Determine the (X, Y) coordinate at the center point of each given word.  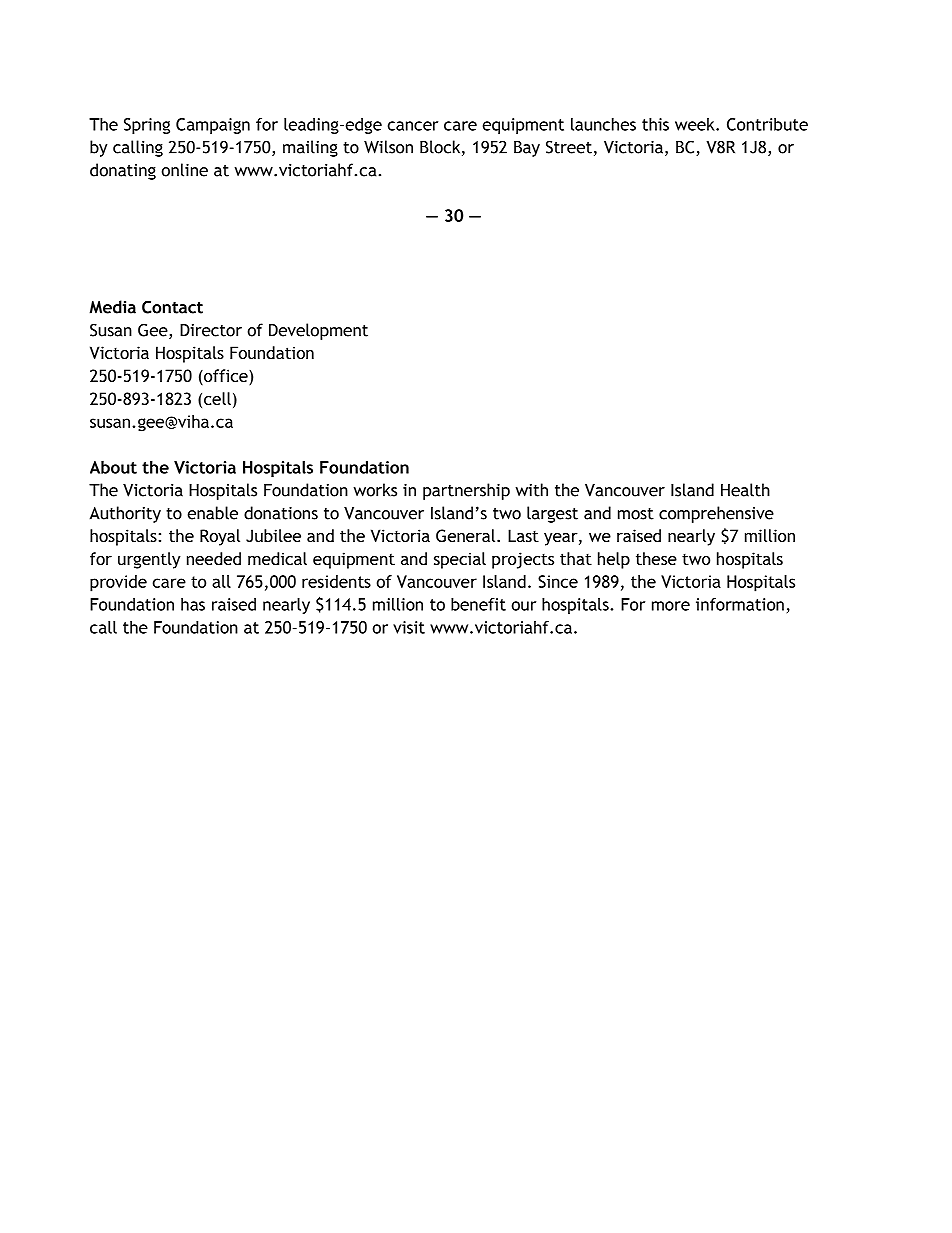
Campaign (213, 126)
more (671, 606)
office (226, 377)
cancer (413, 126)
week (696, 124)
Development (318, 331)
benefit (478, 604)
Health (745, 490)
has (193, 604)
